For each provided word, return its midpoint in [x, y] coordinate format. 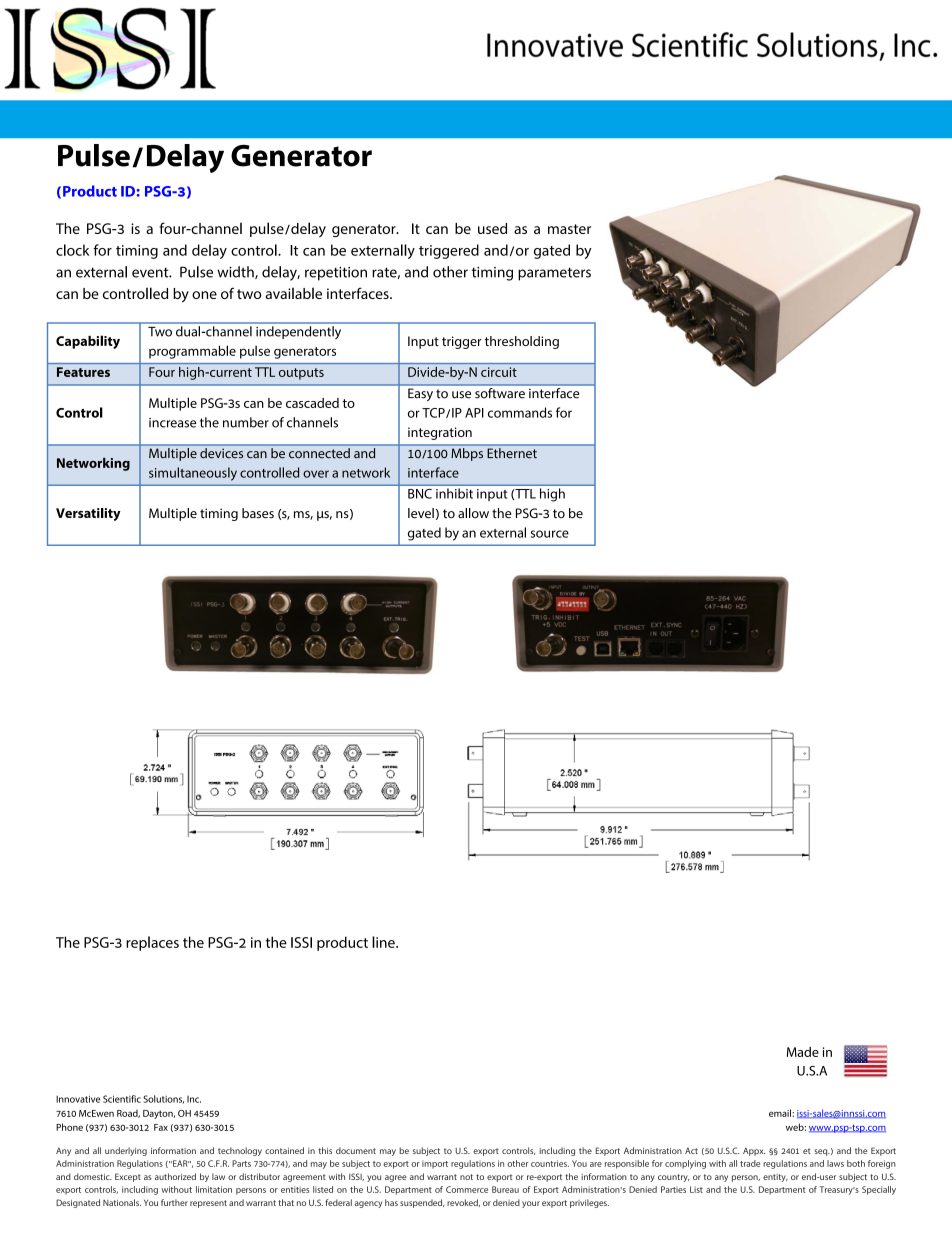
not [466, 1177]
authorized [175, 1176]
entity [775, 1178]
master [569, 229]
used [492, 228]
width [236, 272]
